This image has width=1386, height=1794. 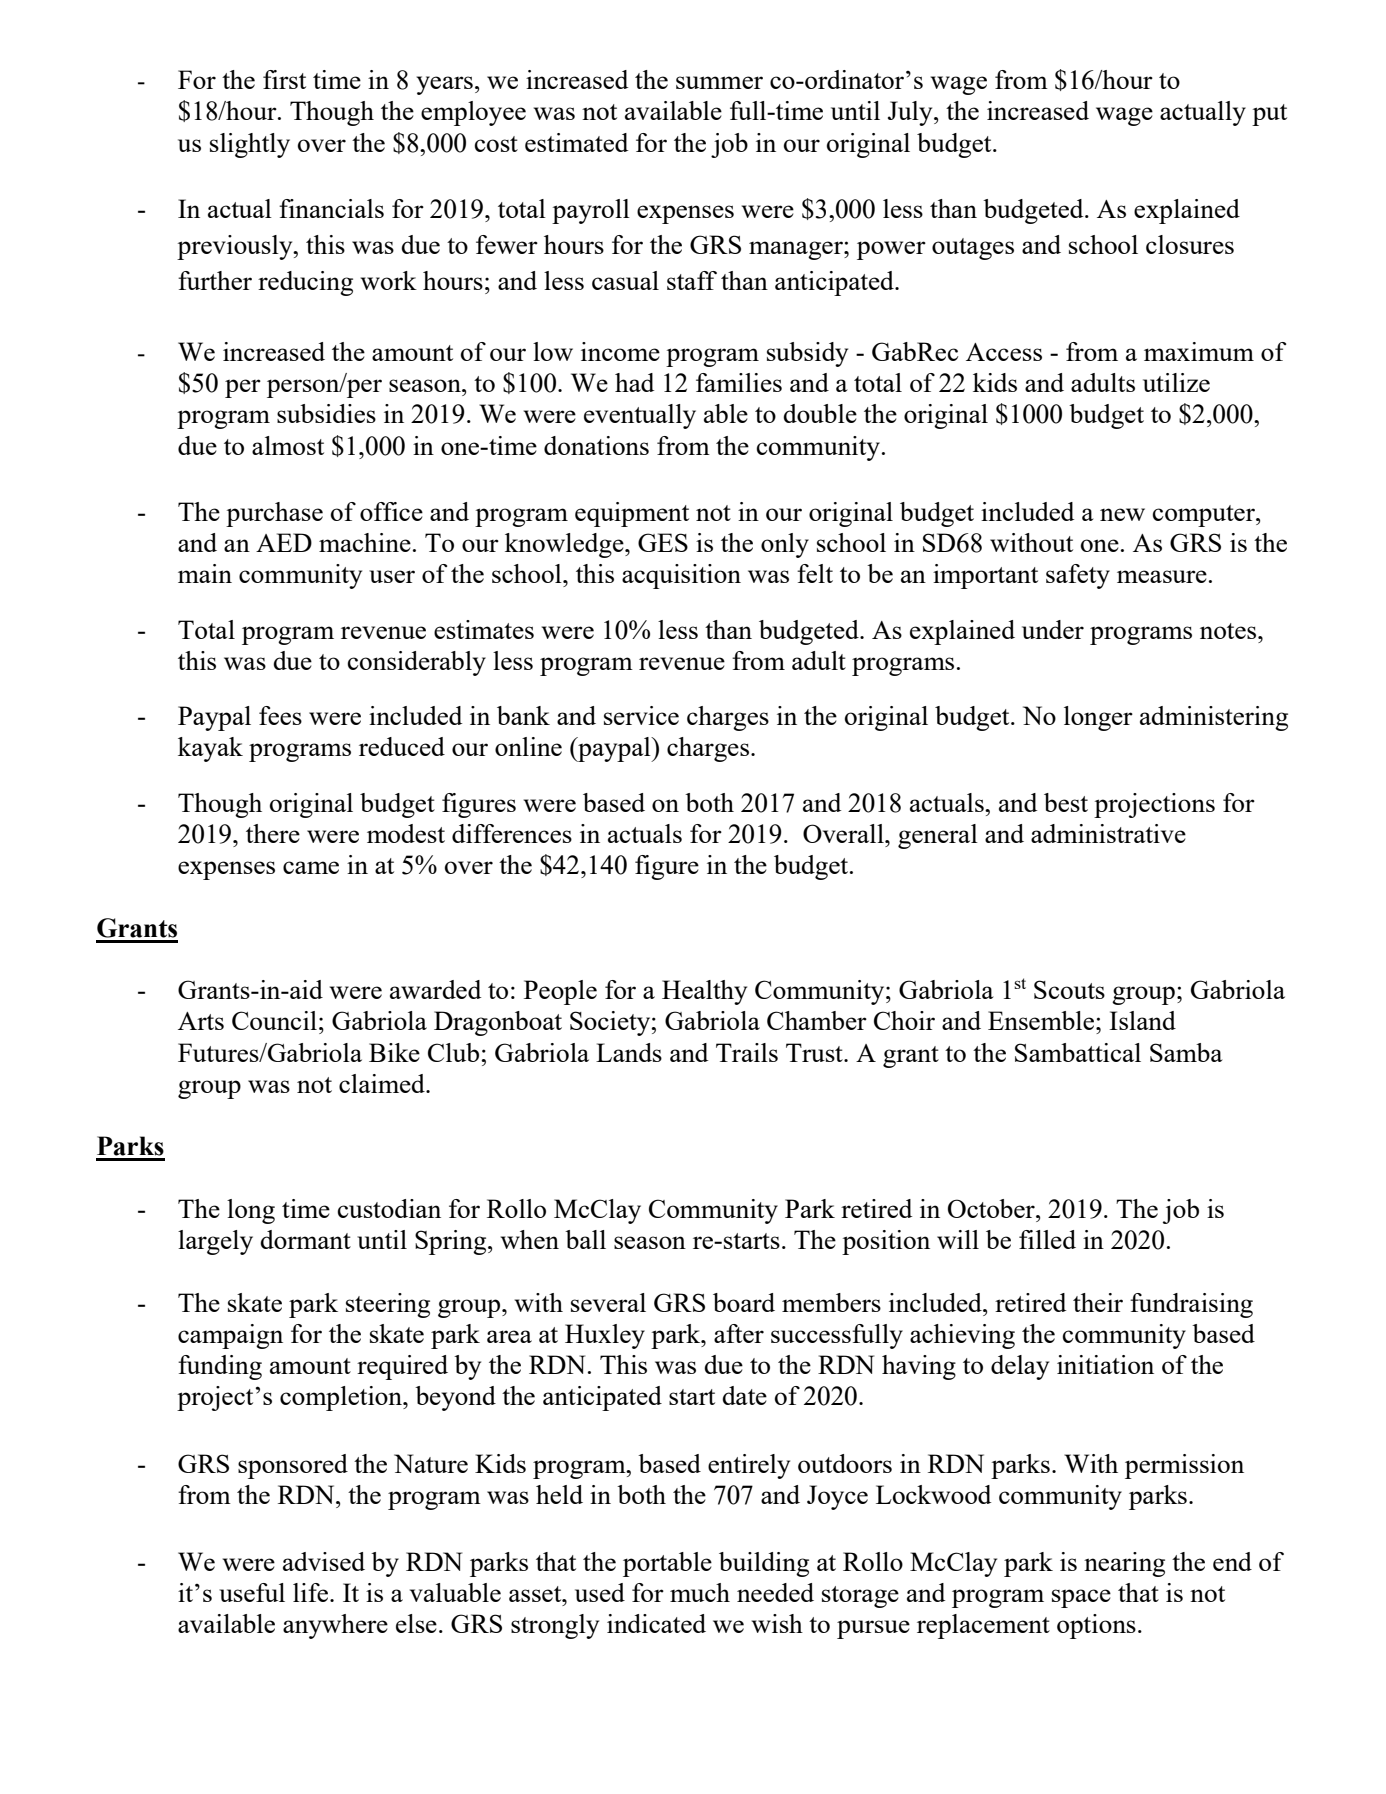 I want to click on purchase, so click(x=274, y=514).
